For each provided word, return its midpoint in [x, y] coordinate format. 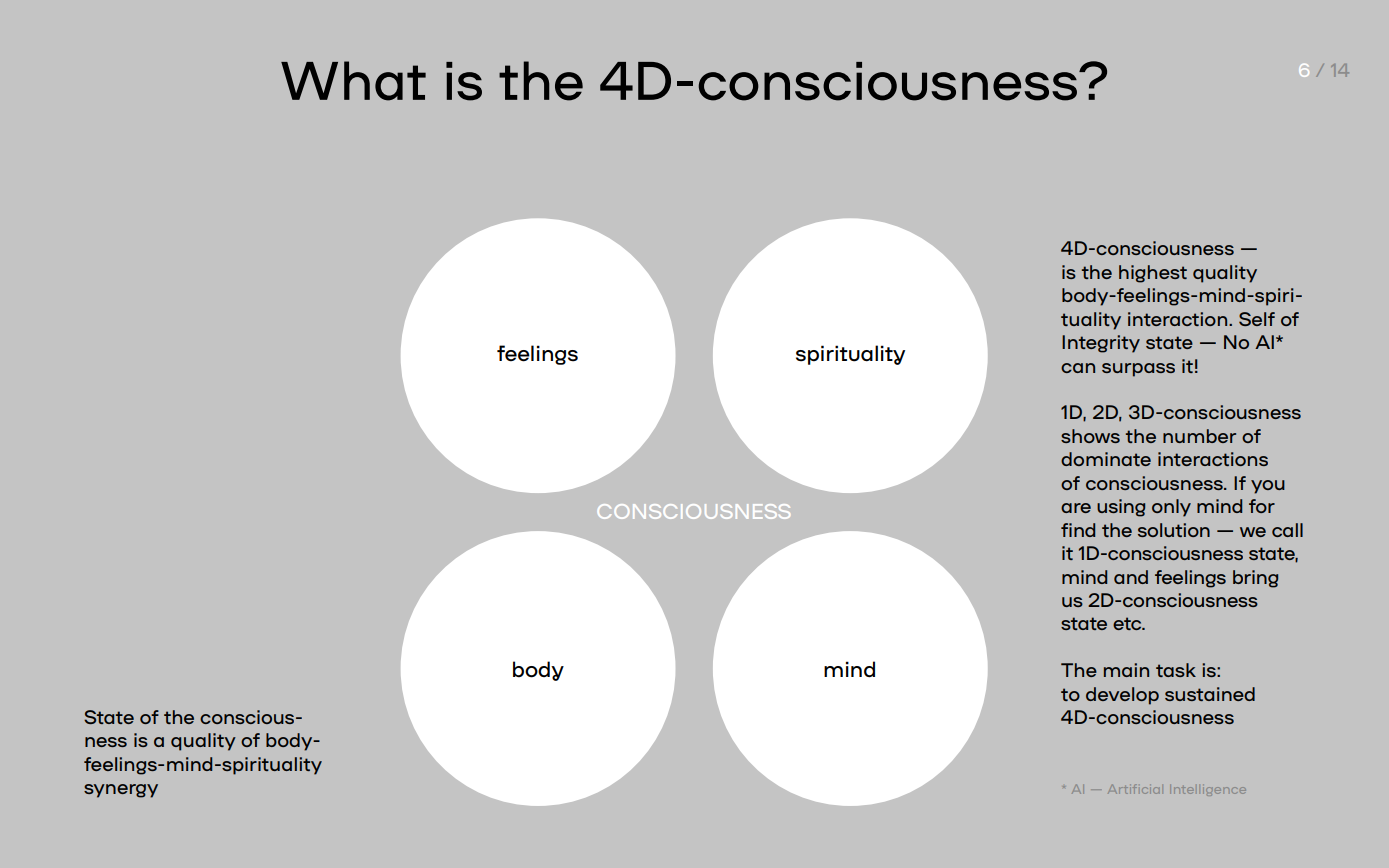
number [1199, 436]
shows [1090, 436]
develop [1122, 696]
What [353, 81]
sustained [1210, 694]
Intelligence [1208, 790]
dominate [1106, 459]
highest [1153, 274]
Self [1257, 319]
